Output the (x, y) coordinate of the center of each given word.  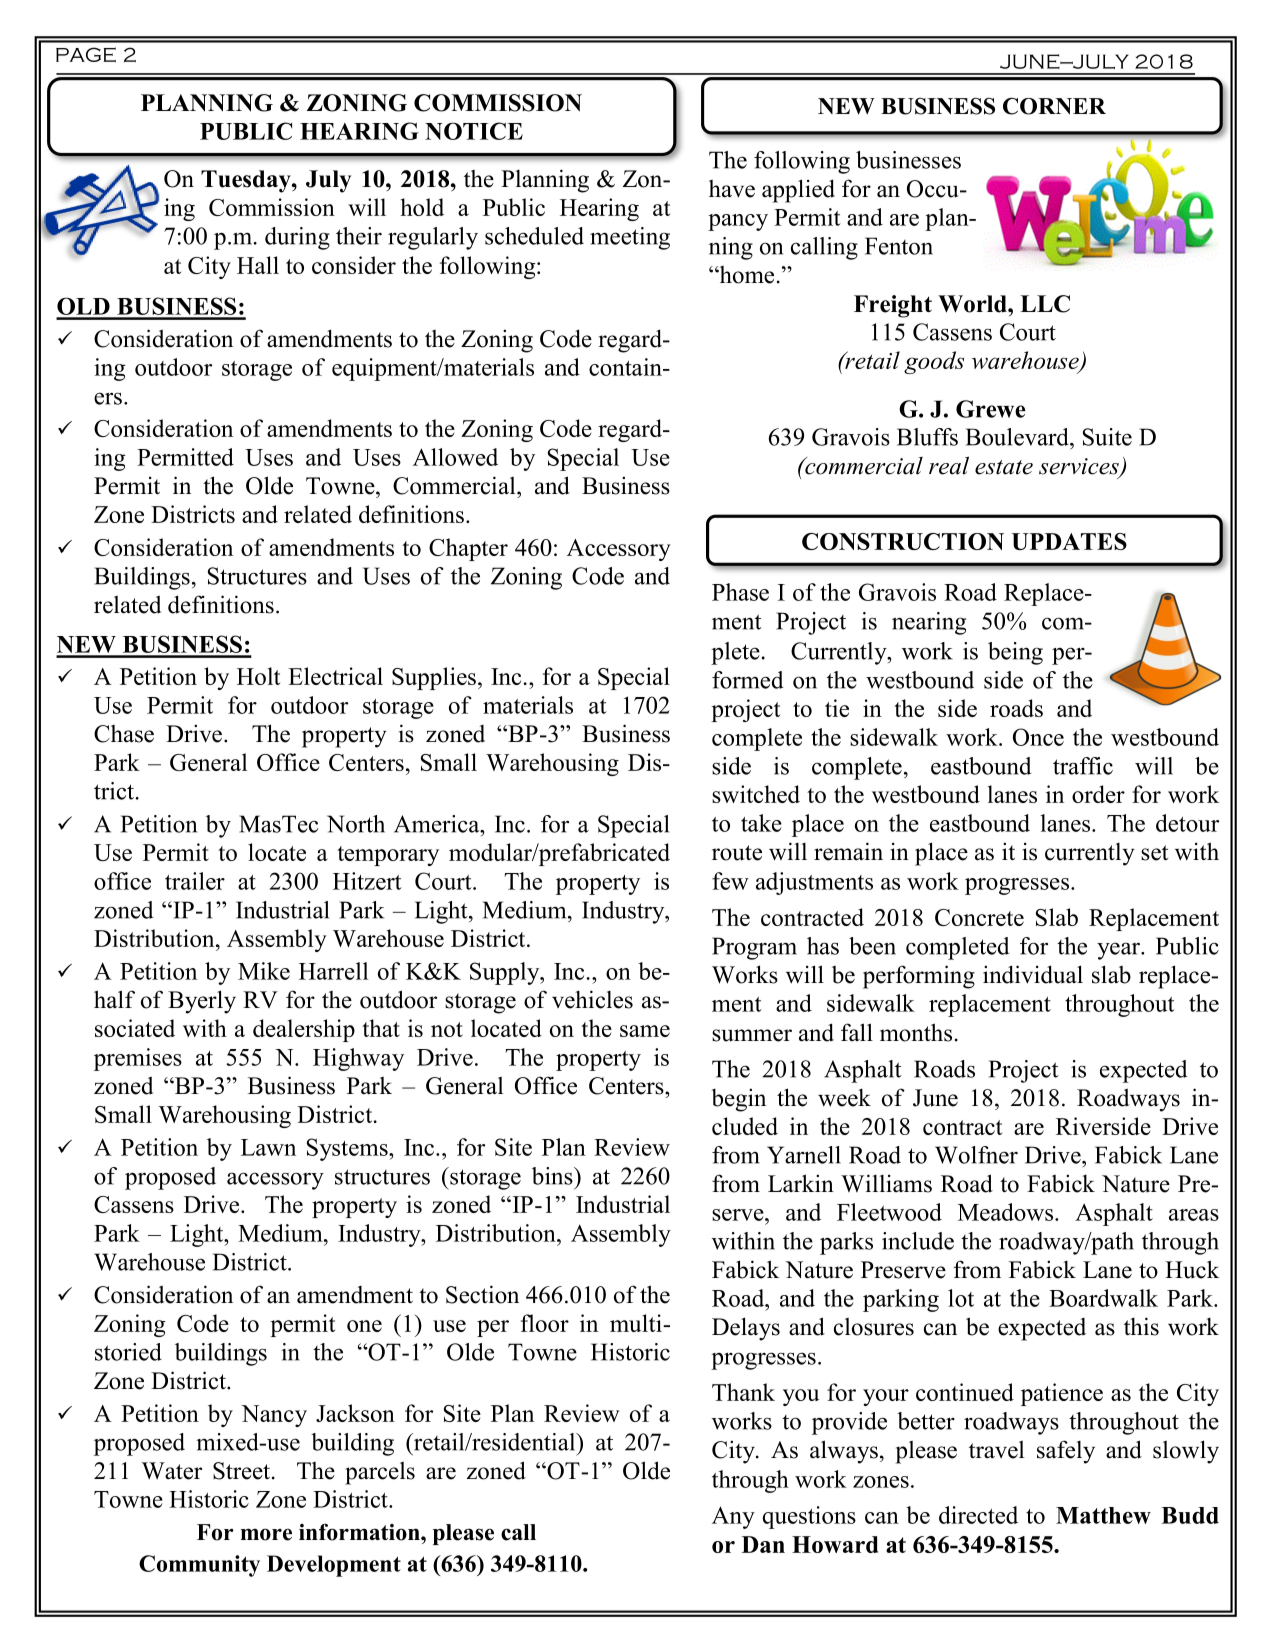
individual (1033, 974)
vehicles (592, 999)
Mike (264, 971)
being (1015, 653)
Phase (740, 592)
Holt (258, 676)
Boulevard (1018, 437)
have (732, 189)
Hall (258, 265)
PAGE (86, 54)
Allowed (455, 457)
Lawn (268, 1147)
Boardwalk (1103, 1298)
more (266, 1534)
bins (553, 1176)
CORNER (1054, 106)
